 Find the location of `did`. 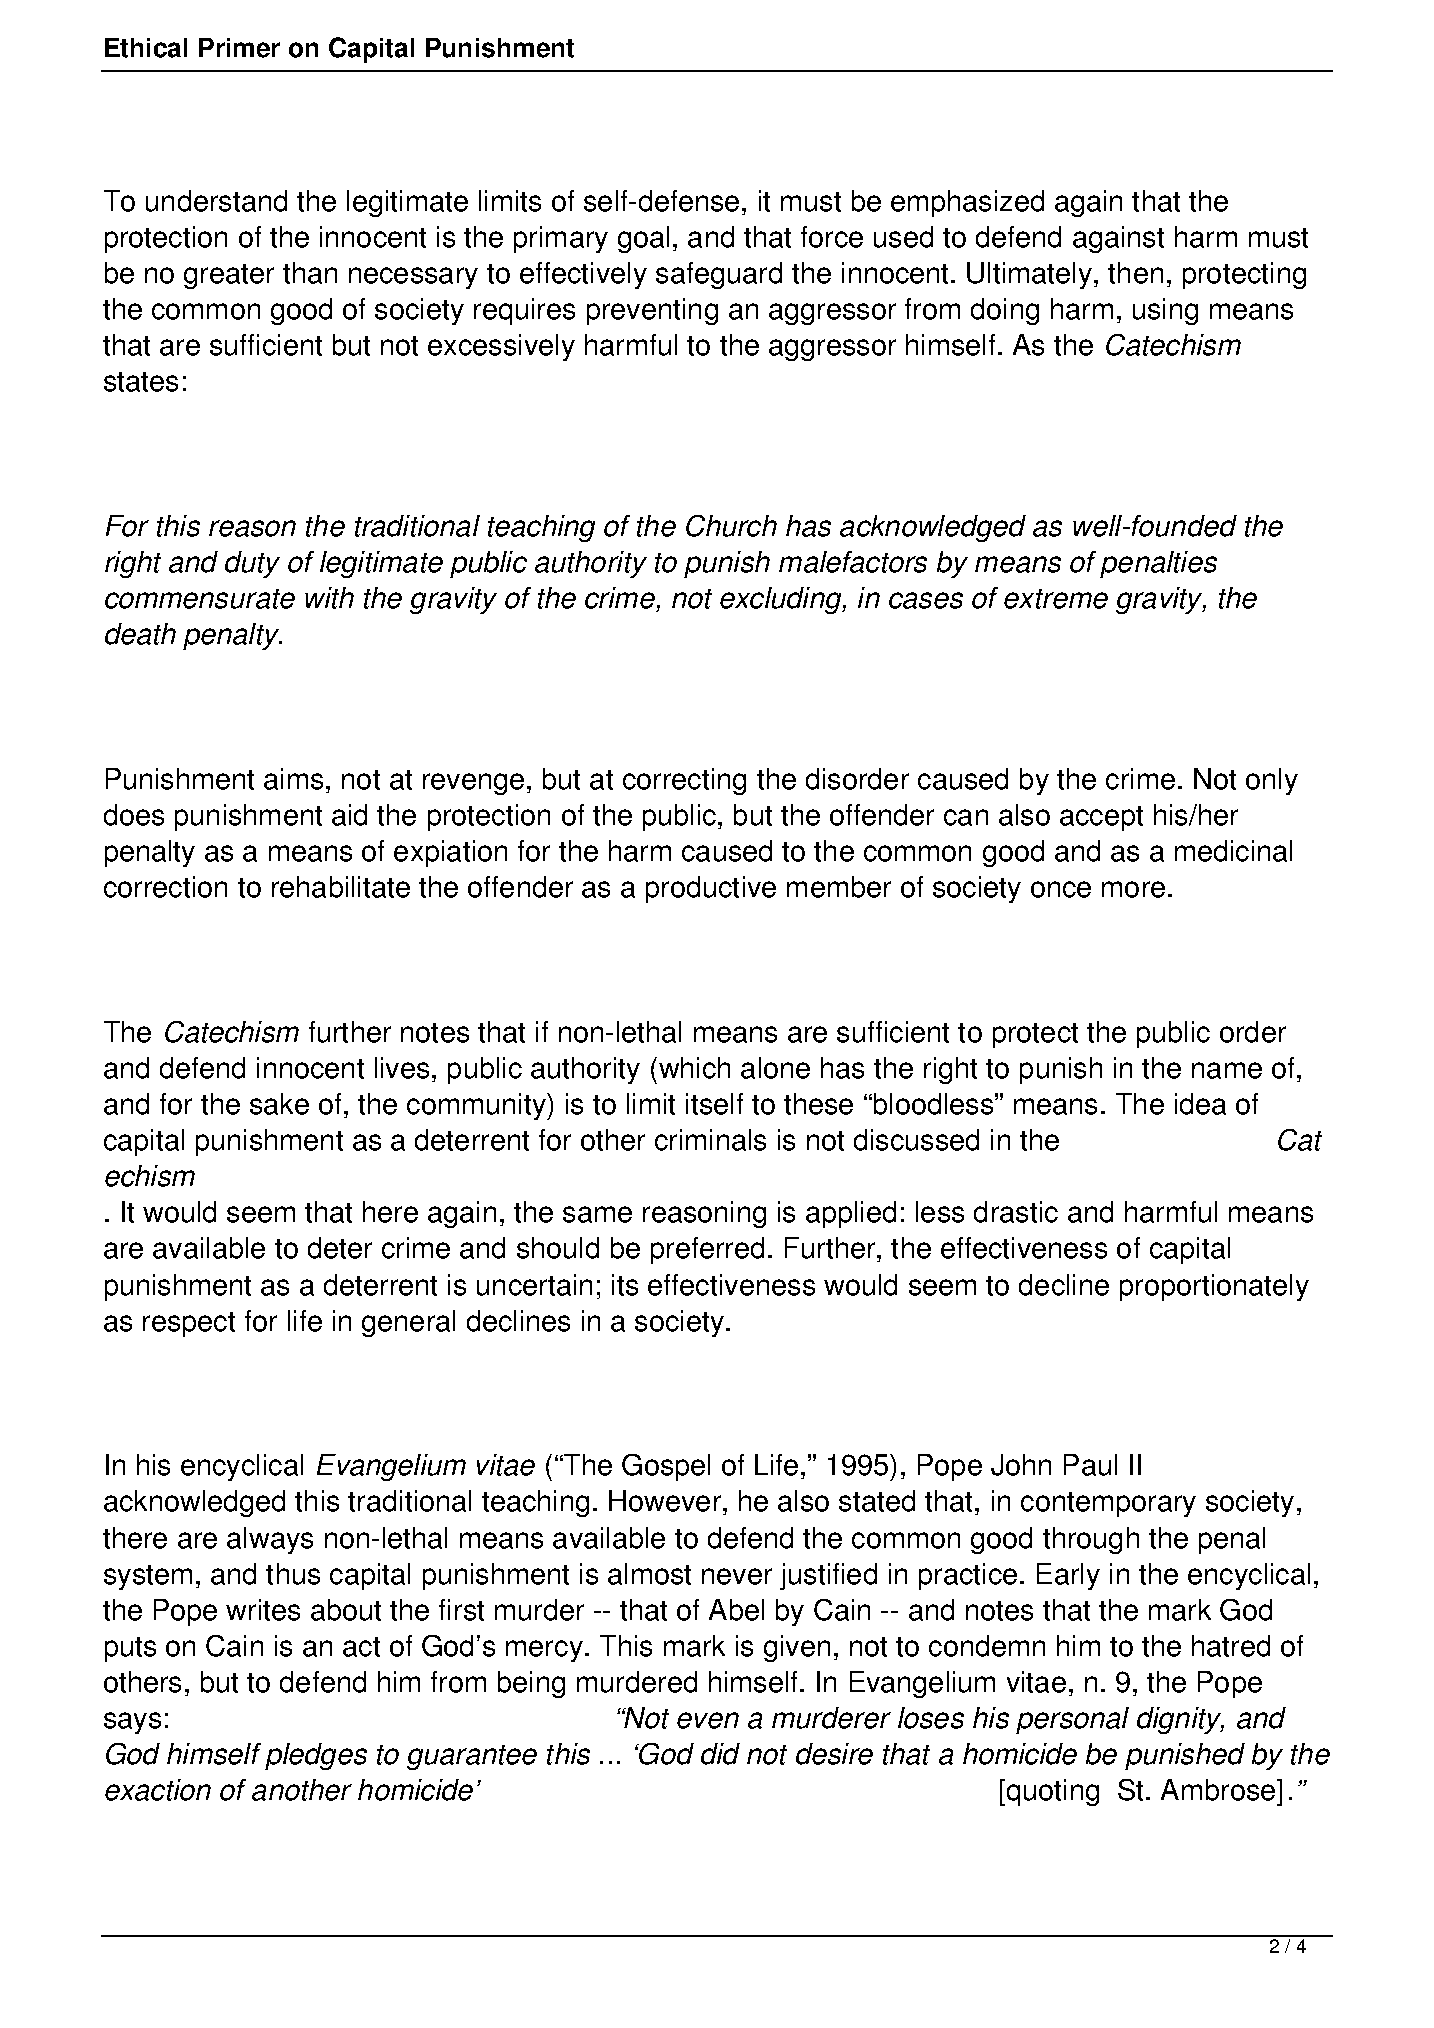

did is located at coordinates (720, 1754).
